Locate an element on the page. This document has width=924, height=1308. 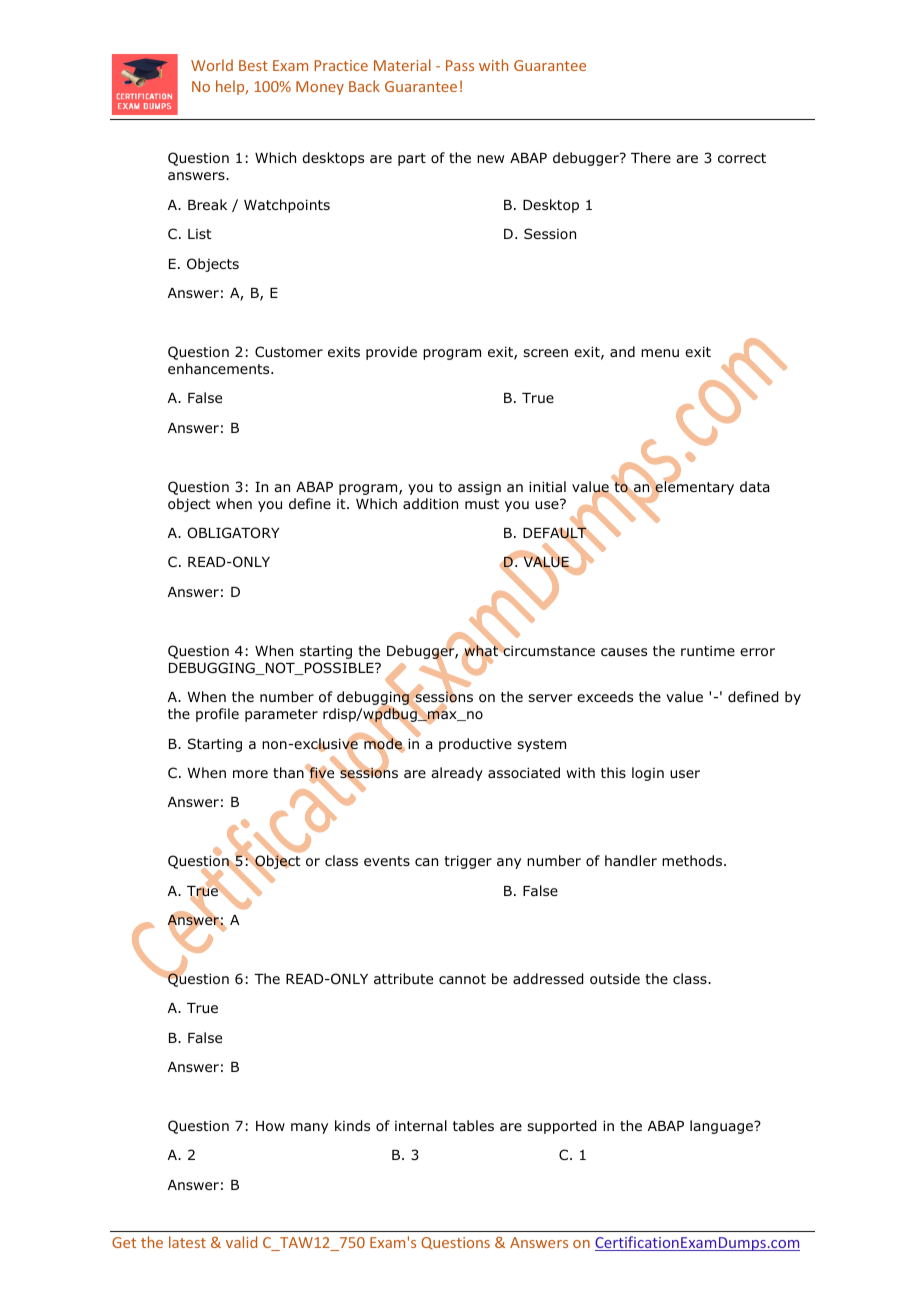
Pass is located at coordinates (460, 65).
